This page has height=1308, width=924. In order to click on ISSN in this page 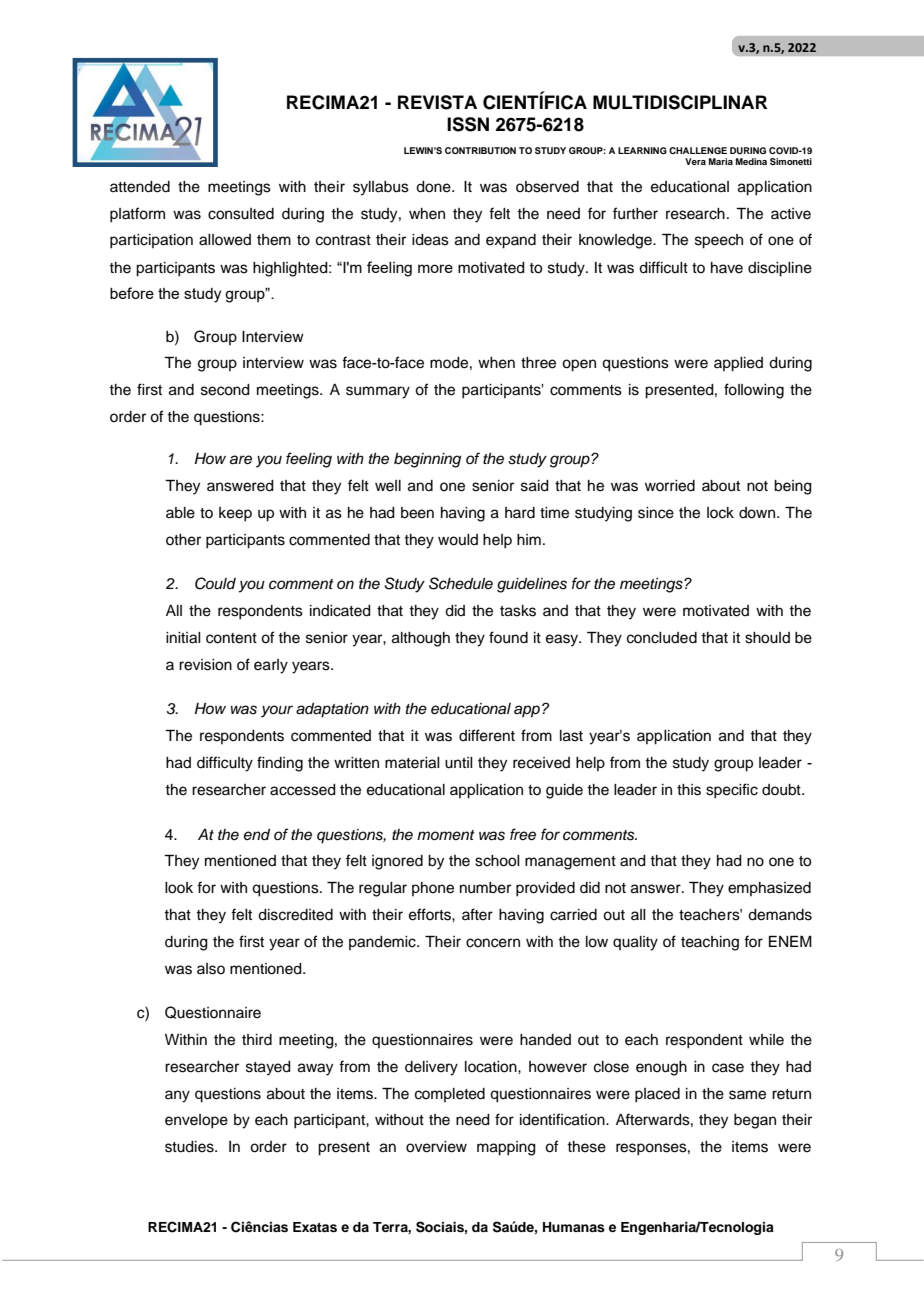, I will do `click(468, 124)`.
